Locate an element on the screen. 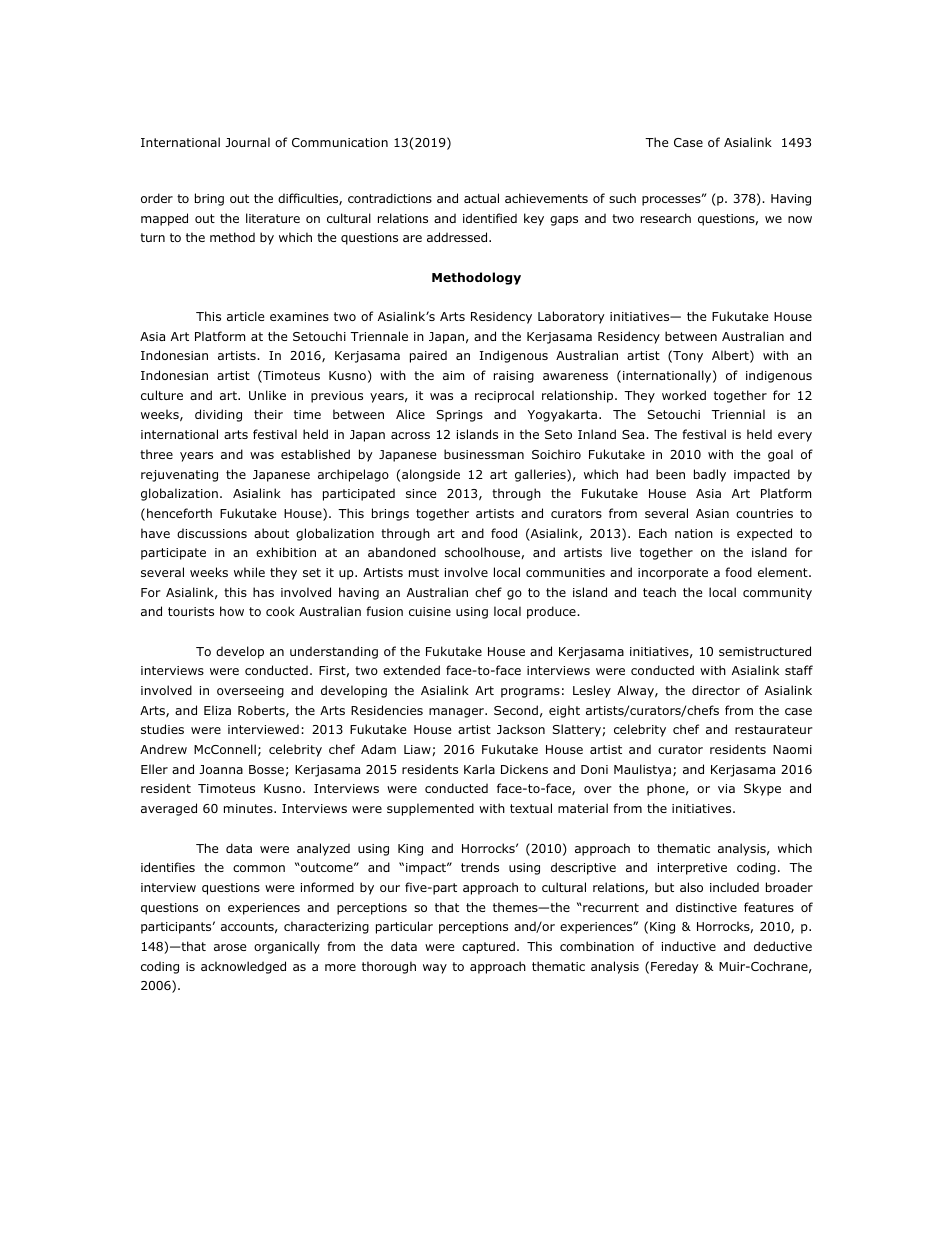 The width and height of the screenshot is (952, 1233). must is located at coordinates (424, 572).
